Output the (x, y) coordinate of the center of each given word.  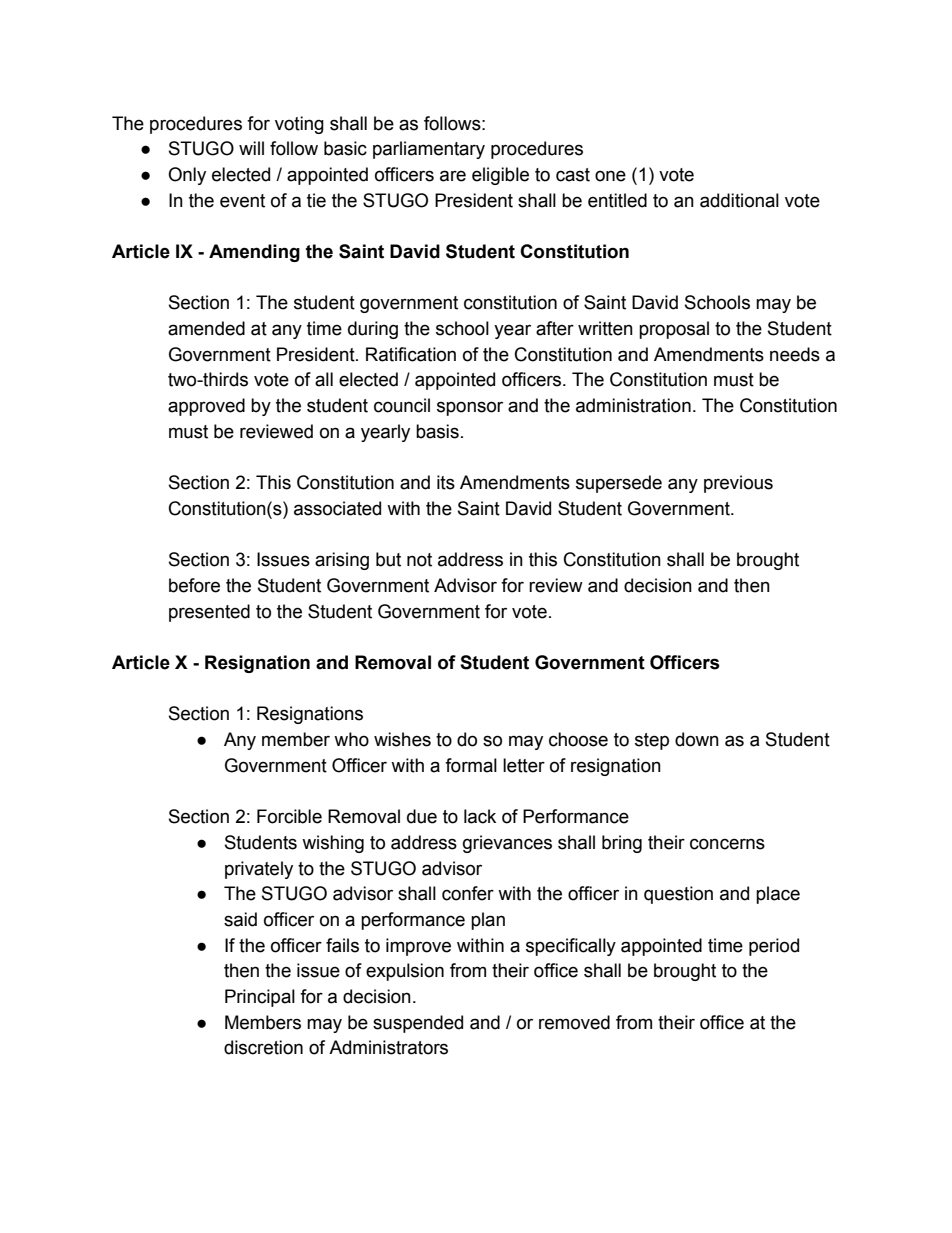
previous (738, 484)
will (251, 148)
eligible (500, 176)
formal (471, 765)
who (351, 739)
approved (206, 407)
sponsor (470, 408)
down (697, 739)
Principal (260, 998)
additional (739, 200)
